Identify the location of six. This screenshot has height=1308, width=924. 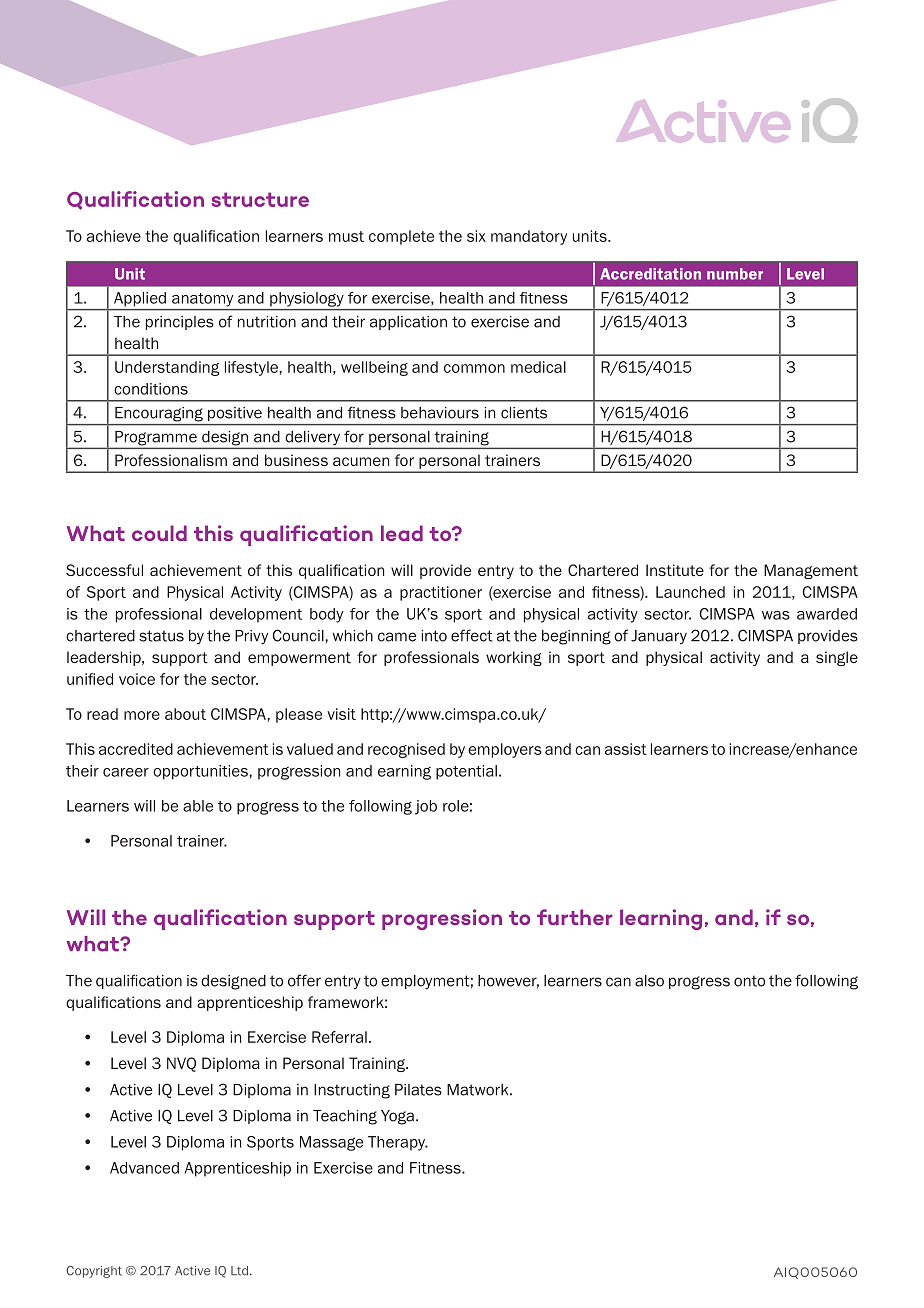
(476, 236).
